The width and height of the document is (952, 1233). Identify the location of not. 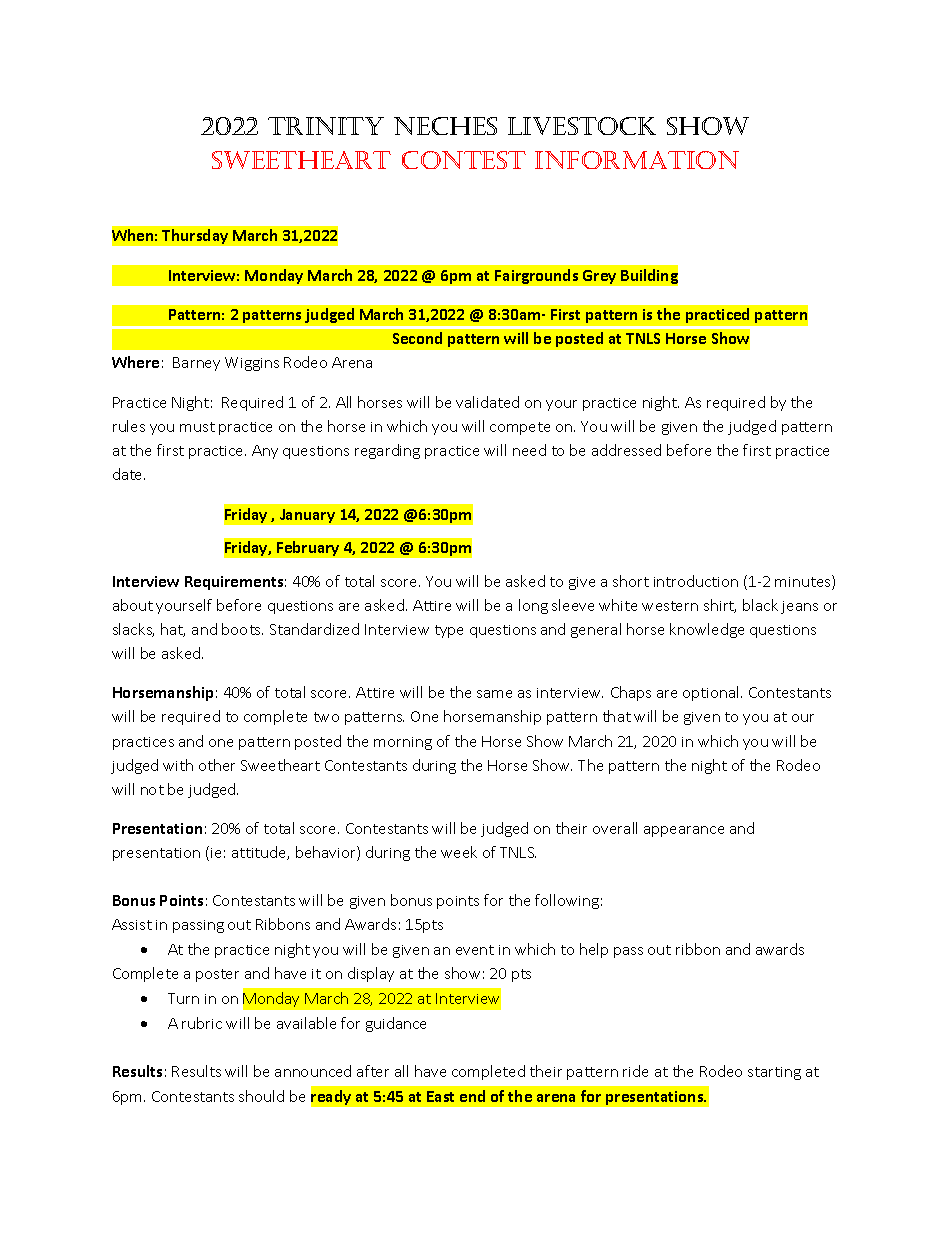
(152, 790).
